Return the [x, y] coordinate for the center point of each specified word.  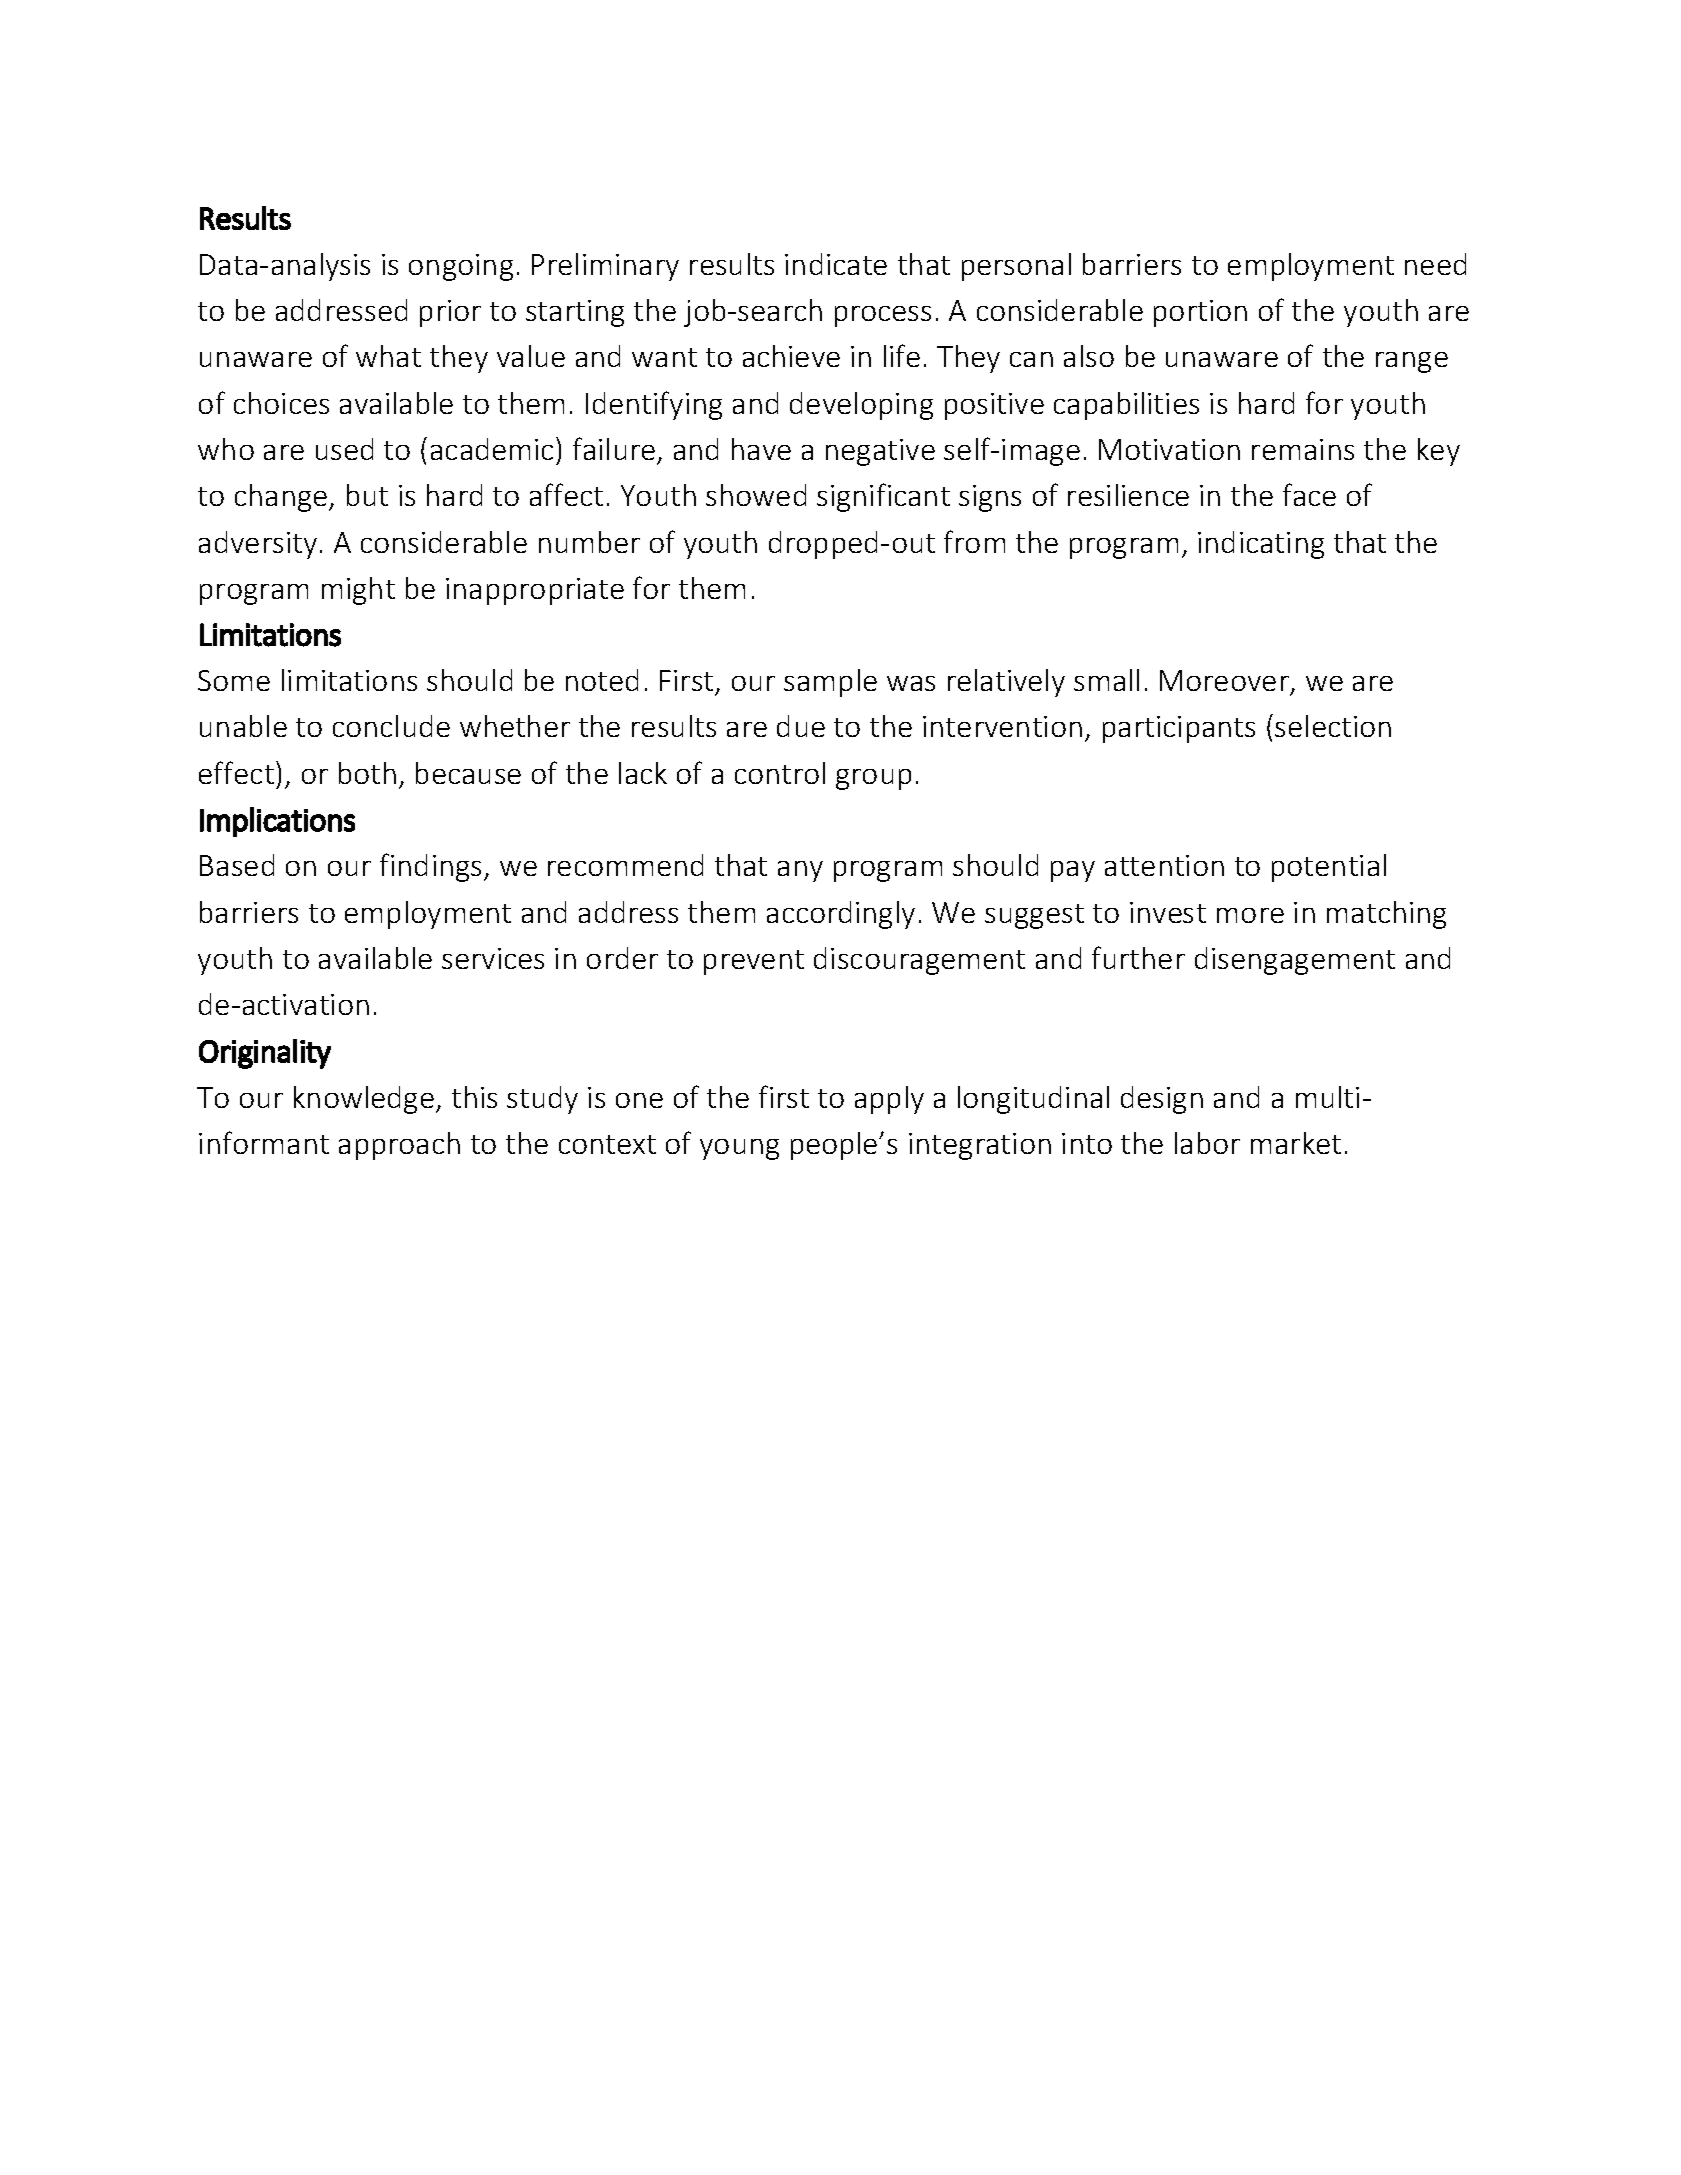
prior [450, 313]
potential [1329, 868]
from [974, 541]
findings [432, 867]
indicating [1261, 545]
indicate [836, 264]
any [800, 871]
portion [1200, 313]
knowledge [364, 1100]
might [358, 591]
